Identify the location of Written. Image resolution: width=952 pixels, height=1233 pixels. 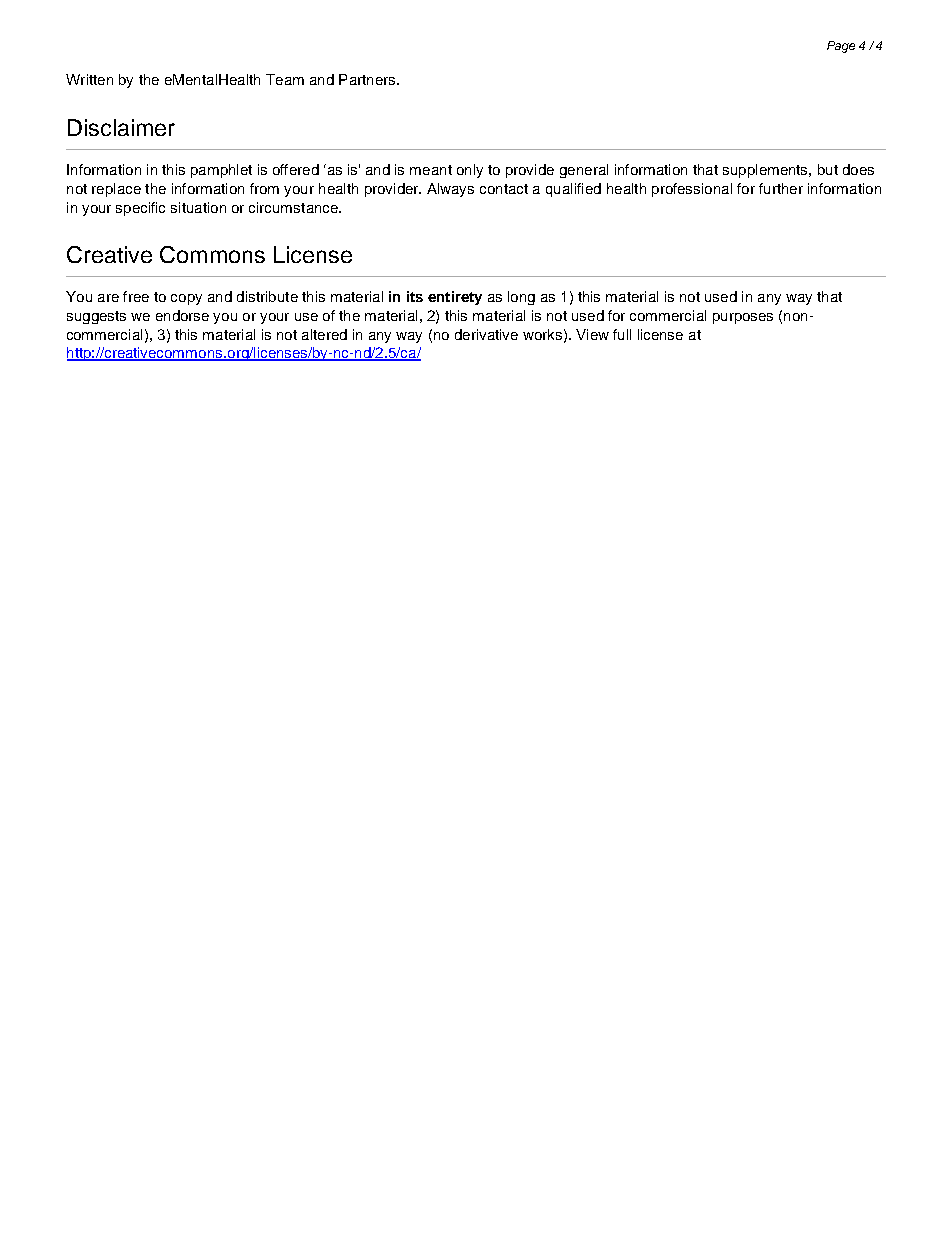
(89, 79).
